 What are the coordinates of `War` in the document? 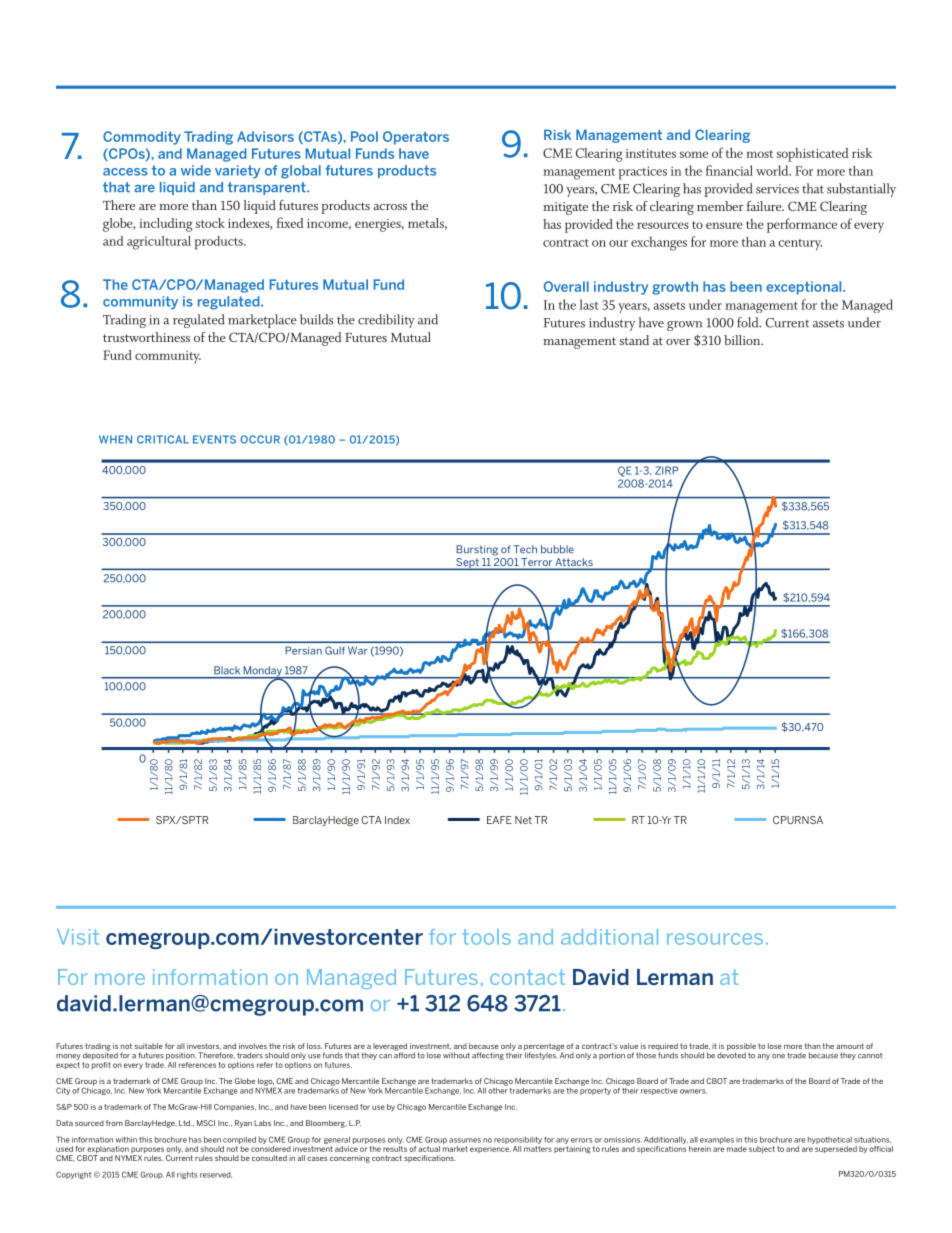 It's located at (358, 650).
